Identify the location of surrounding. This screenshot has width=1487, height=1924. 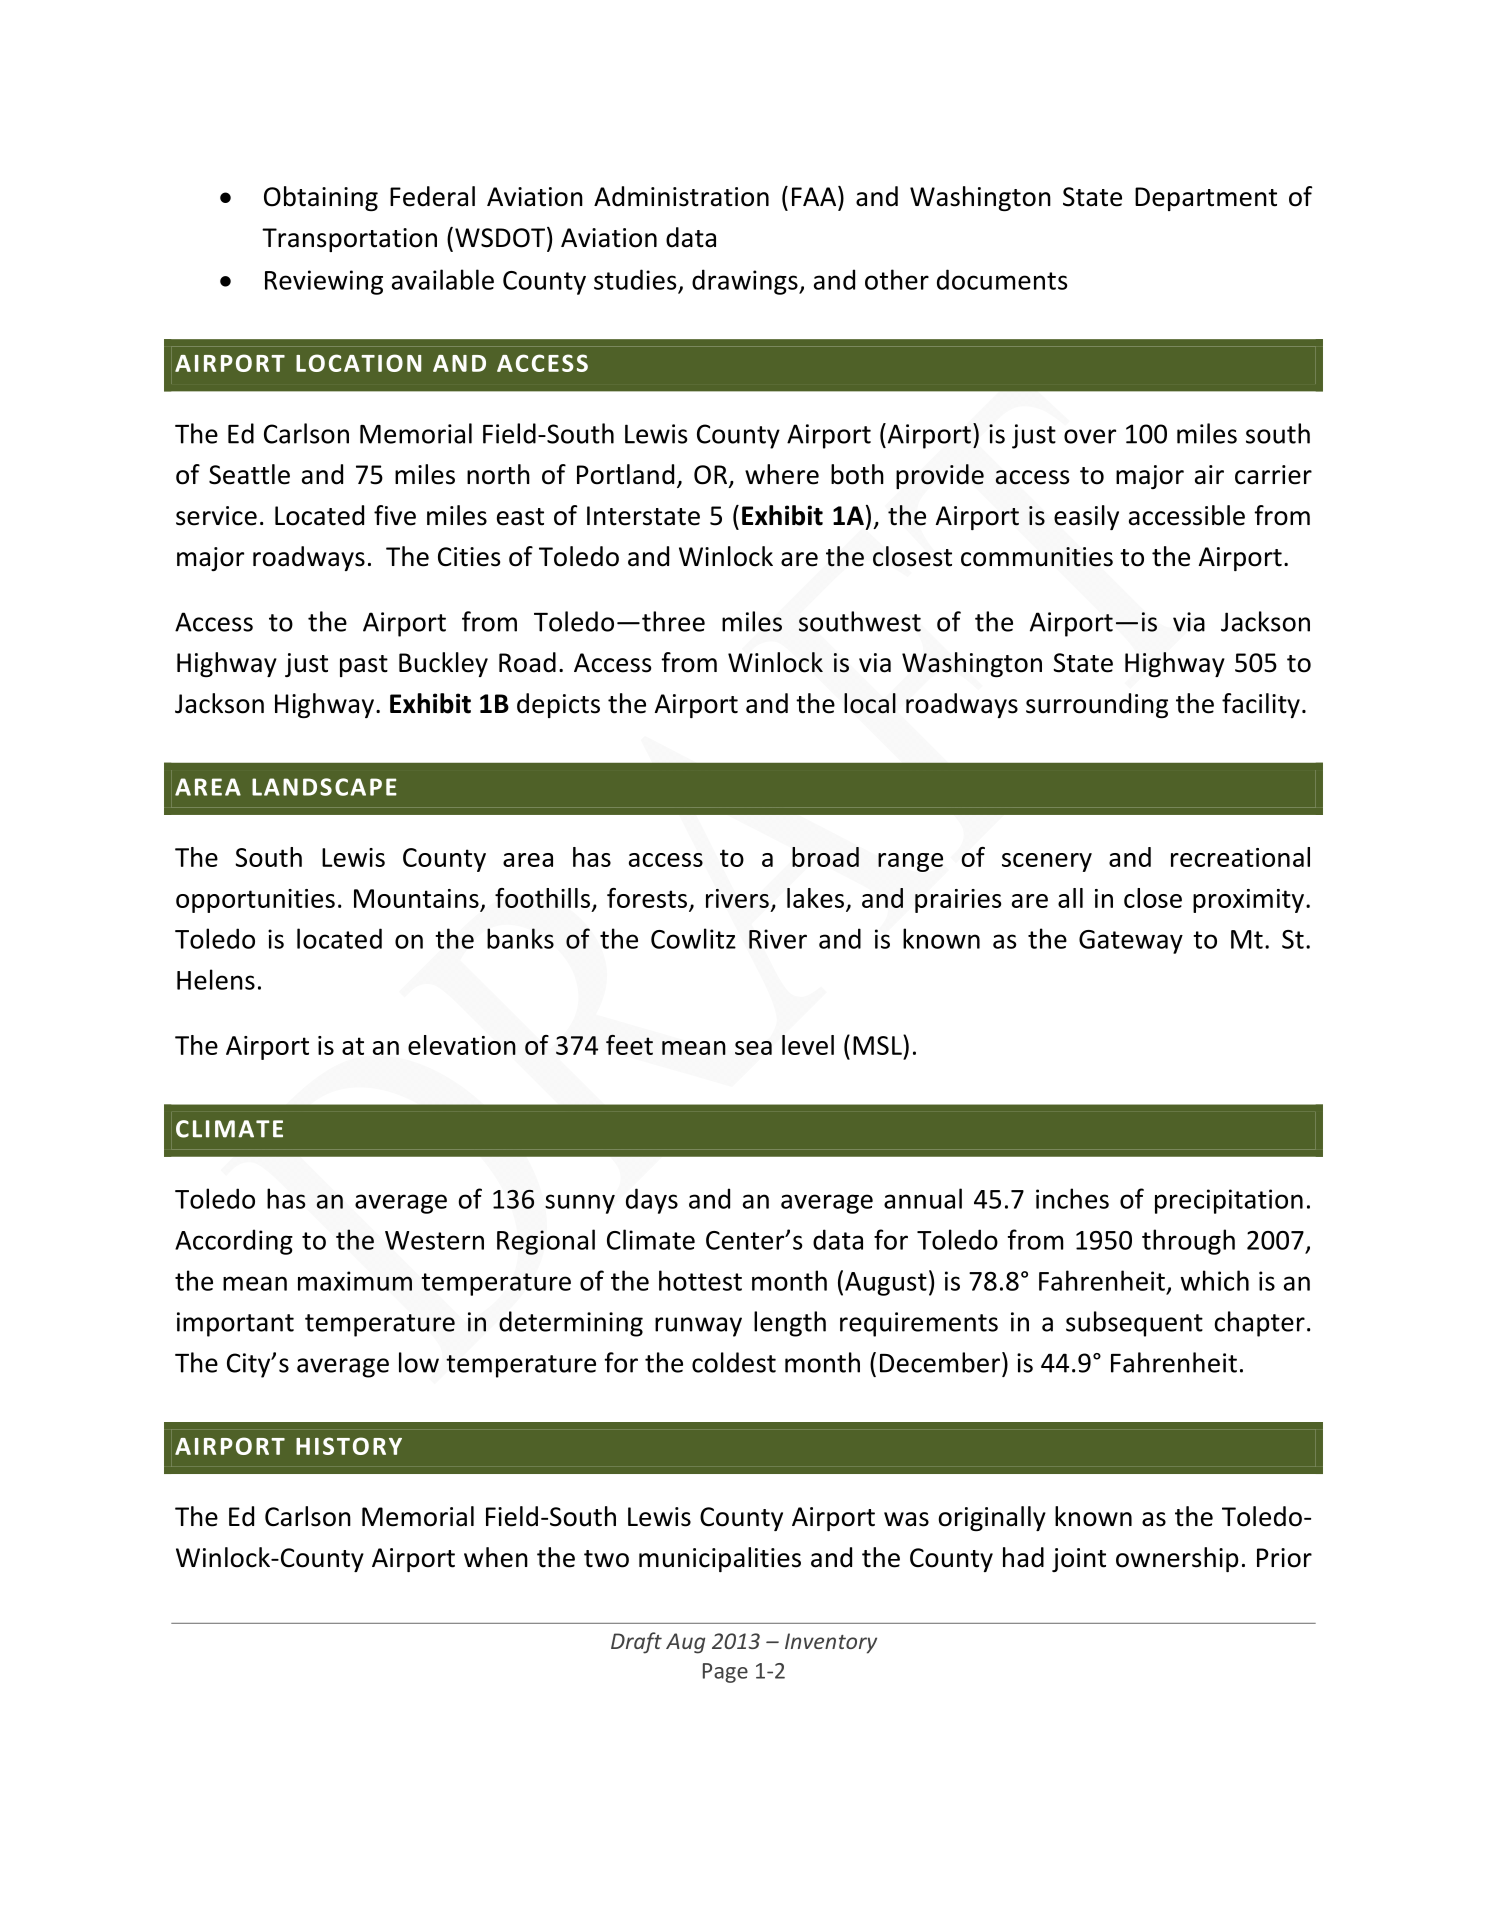
(1097, 705).
